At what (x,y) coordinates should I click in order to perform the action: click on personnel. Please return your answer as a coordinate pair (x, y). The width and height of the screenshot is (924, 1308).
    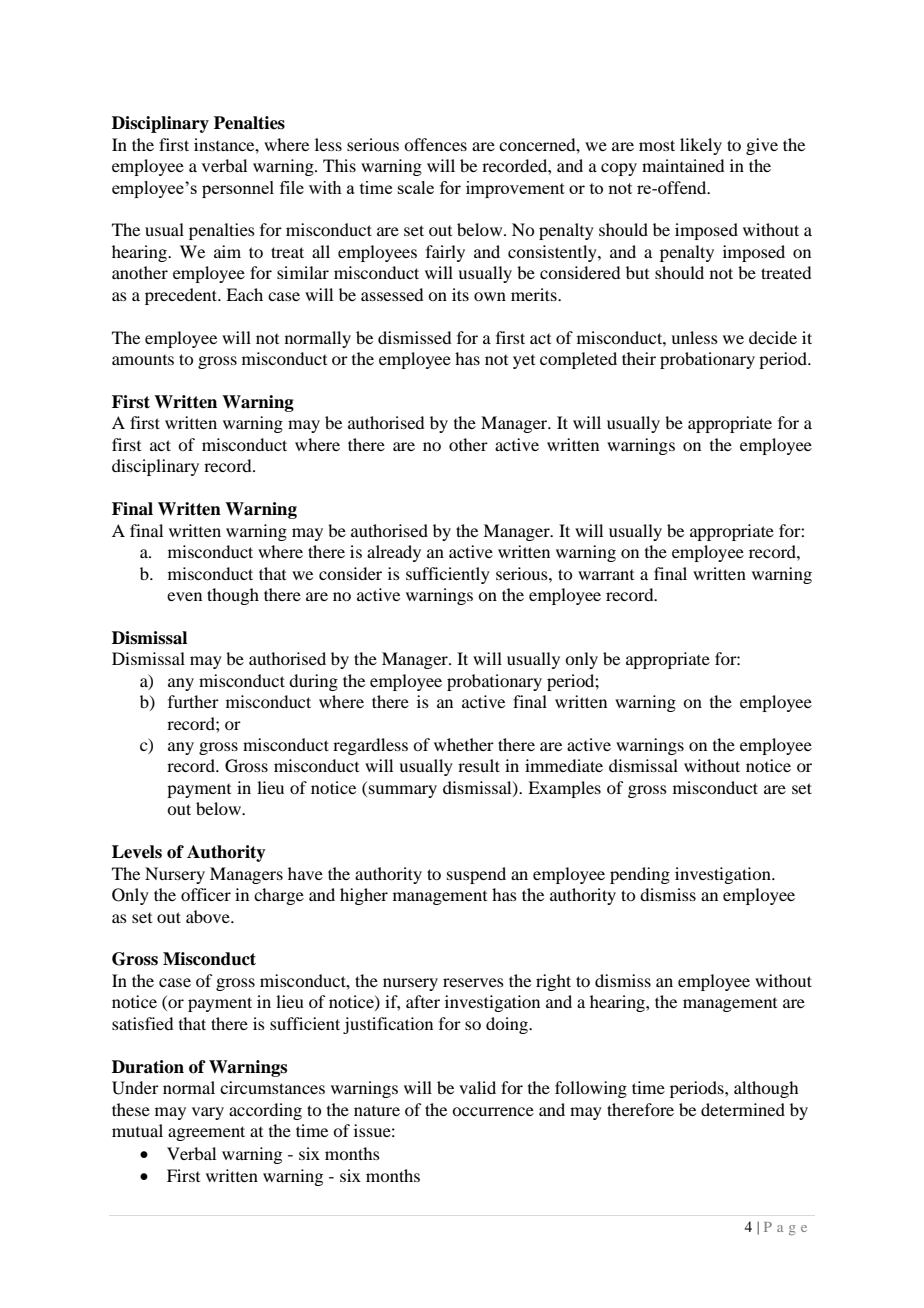
    Looking at the image, I should click on (238, 189).
